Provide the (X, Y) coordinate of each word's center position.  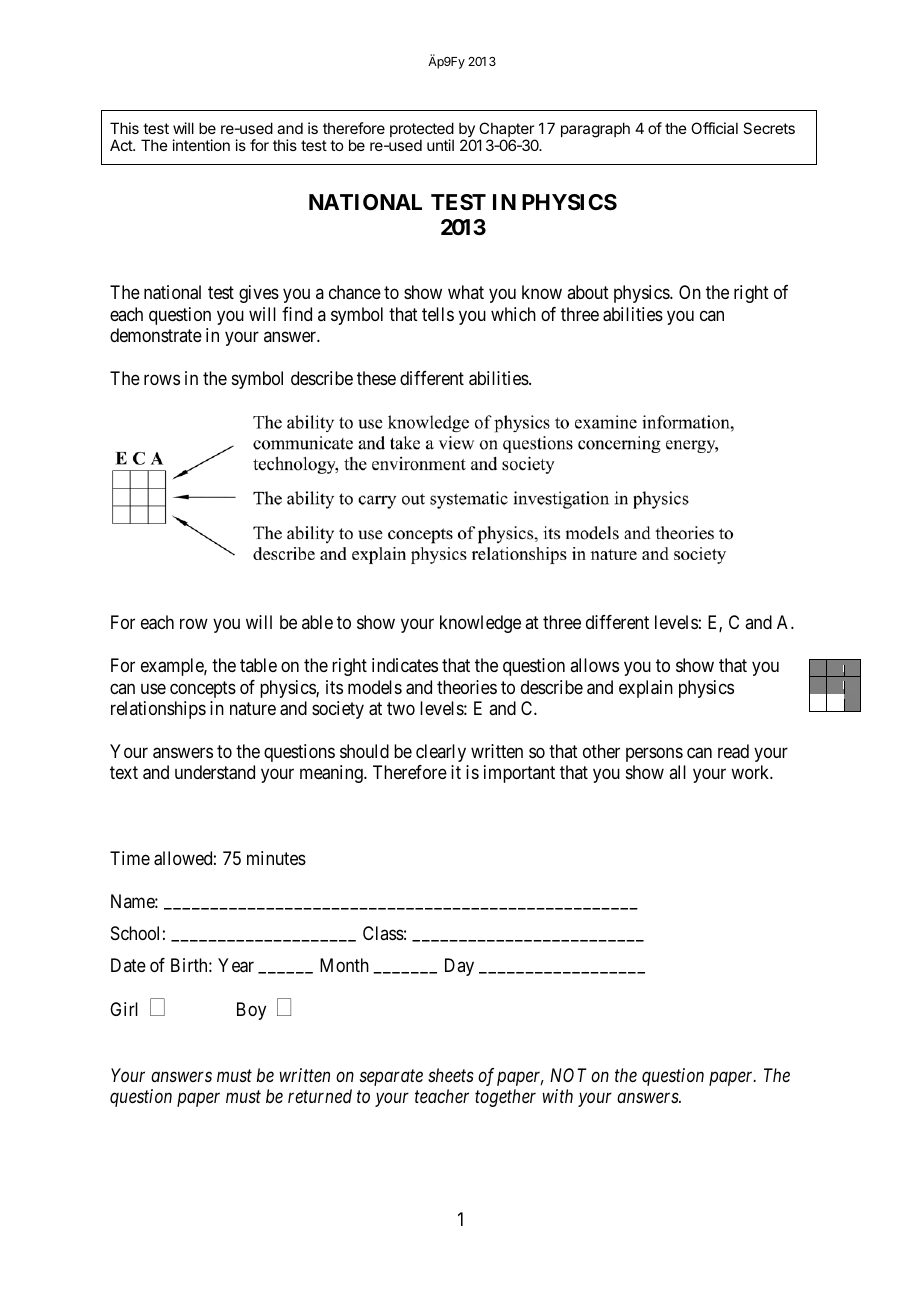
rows (162, 379)
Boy (251, 1011)
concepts (203, 689)
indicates (405, 665)
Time (130, 858)
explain (646, 689)
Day (459, 967)
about (588, 292)
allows (594, 665)
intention (201, 145)
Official (714, 128)
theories (467, 687)
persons (654, 754)
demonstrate (156, 335)
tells (438, 314)
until (440, 145)
